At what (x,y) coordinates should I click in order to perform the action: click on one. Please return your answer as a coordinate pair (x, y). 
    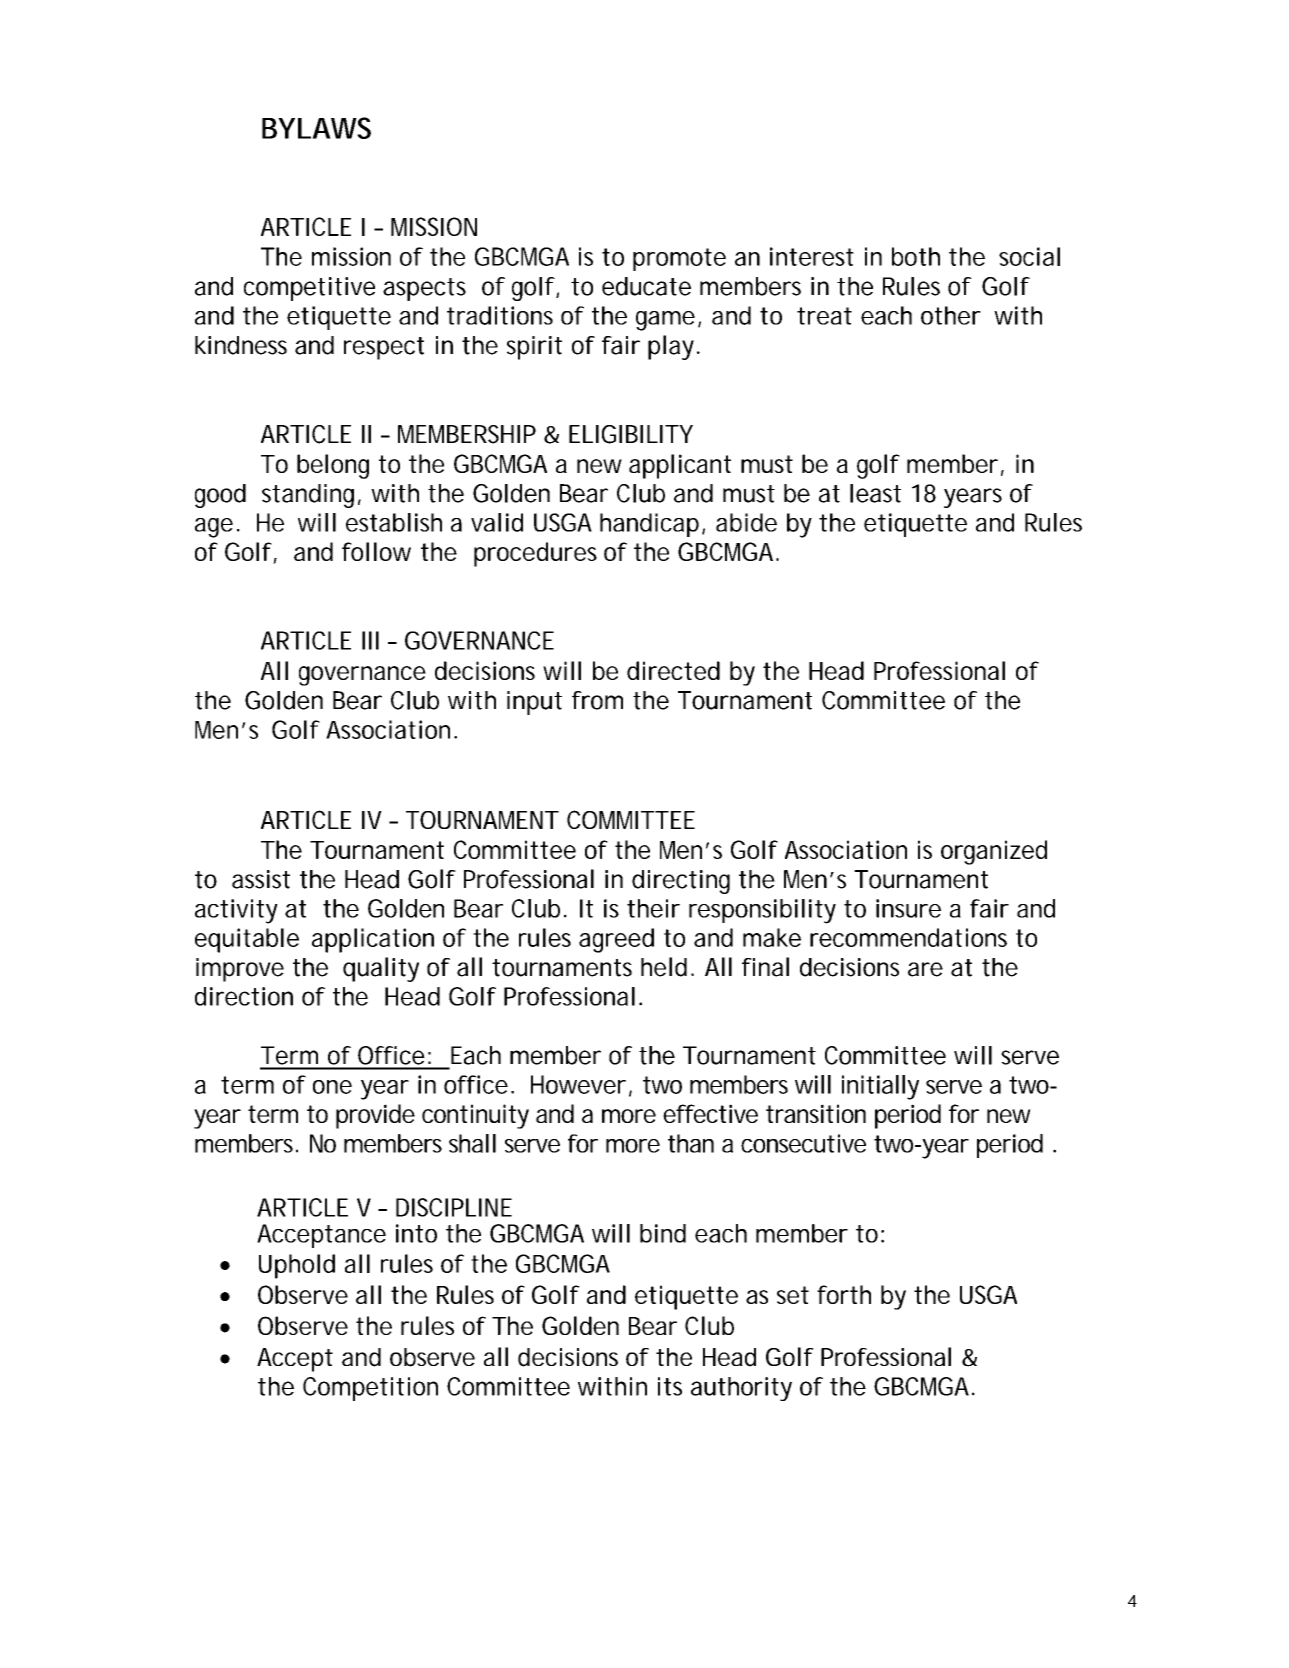
    Looking at the image, I should click on (332, 1087).
